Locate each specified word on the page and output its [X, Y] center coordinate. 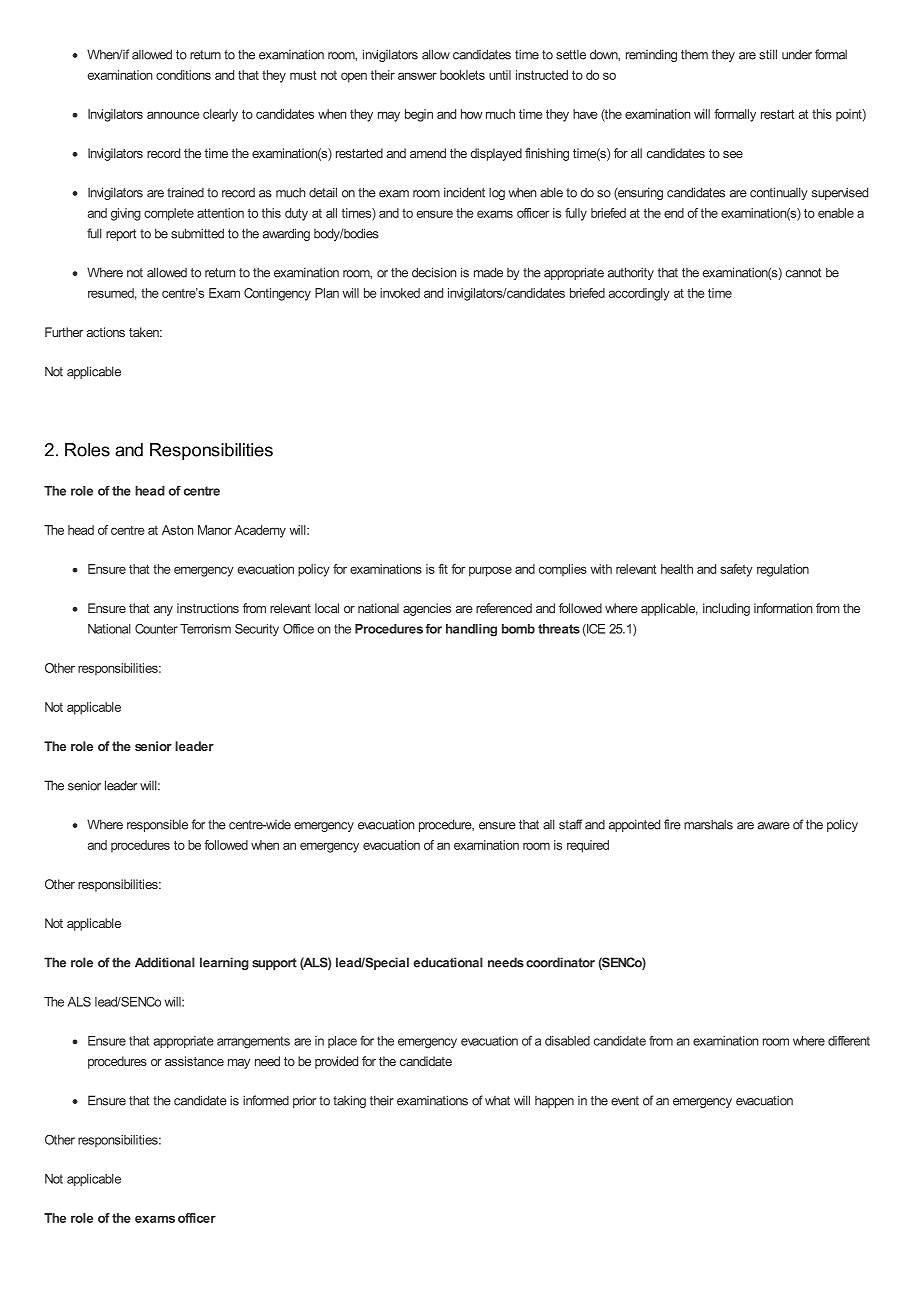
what [497, 1101]
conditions [183, 75]
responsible [157, 825]
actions [106, 332]
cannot [803, 273]
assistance [194, 1061]
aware [774, 826]
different [849, 1041]
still [768, 54]
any [163, 611]
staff [570, 824]
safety [736, 570]
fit [443, 569]
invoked [400, 293]
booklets [462, 75]
